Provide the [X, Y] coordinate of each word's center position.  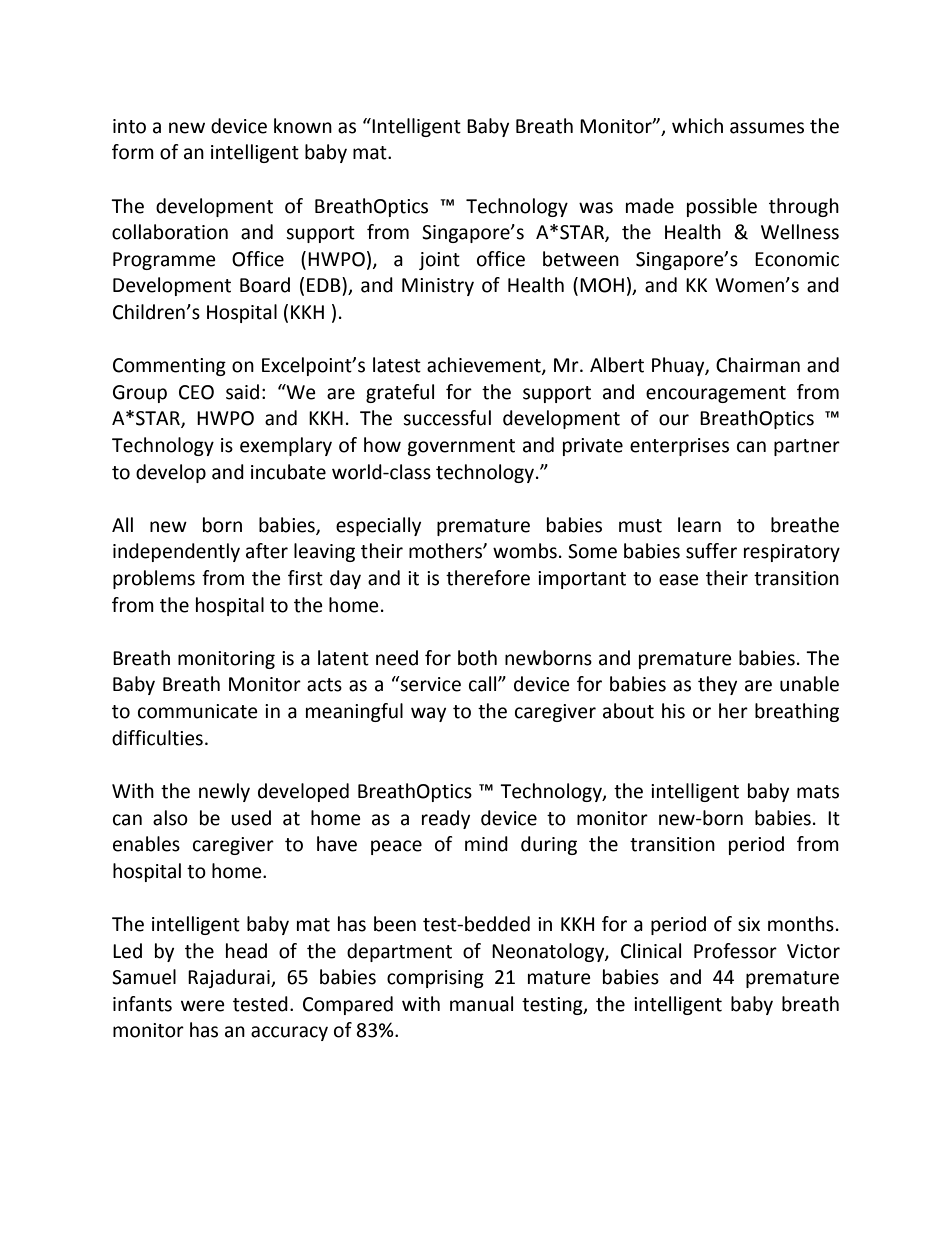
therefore [488, 578]
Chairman [758, 365]
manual [481, 1004]
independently [176, 552]
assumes [767, 128]
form [133, 152]
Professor [735, 951]
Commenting [169, 367]
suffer [711, 551]
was [596, 208]
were [203, 1006]
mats [818, 792]
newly [224, 792]
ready [446, 819]
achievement [485, 366]
